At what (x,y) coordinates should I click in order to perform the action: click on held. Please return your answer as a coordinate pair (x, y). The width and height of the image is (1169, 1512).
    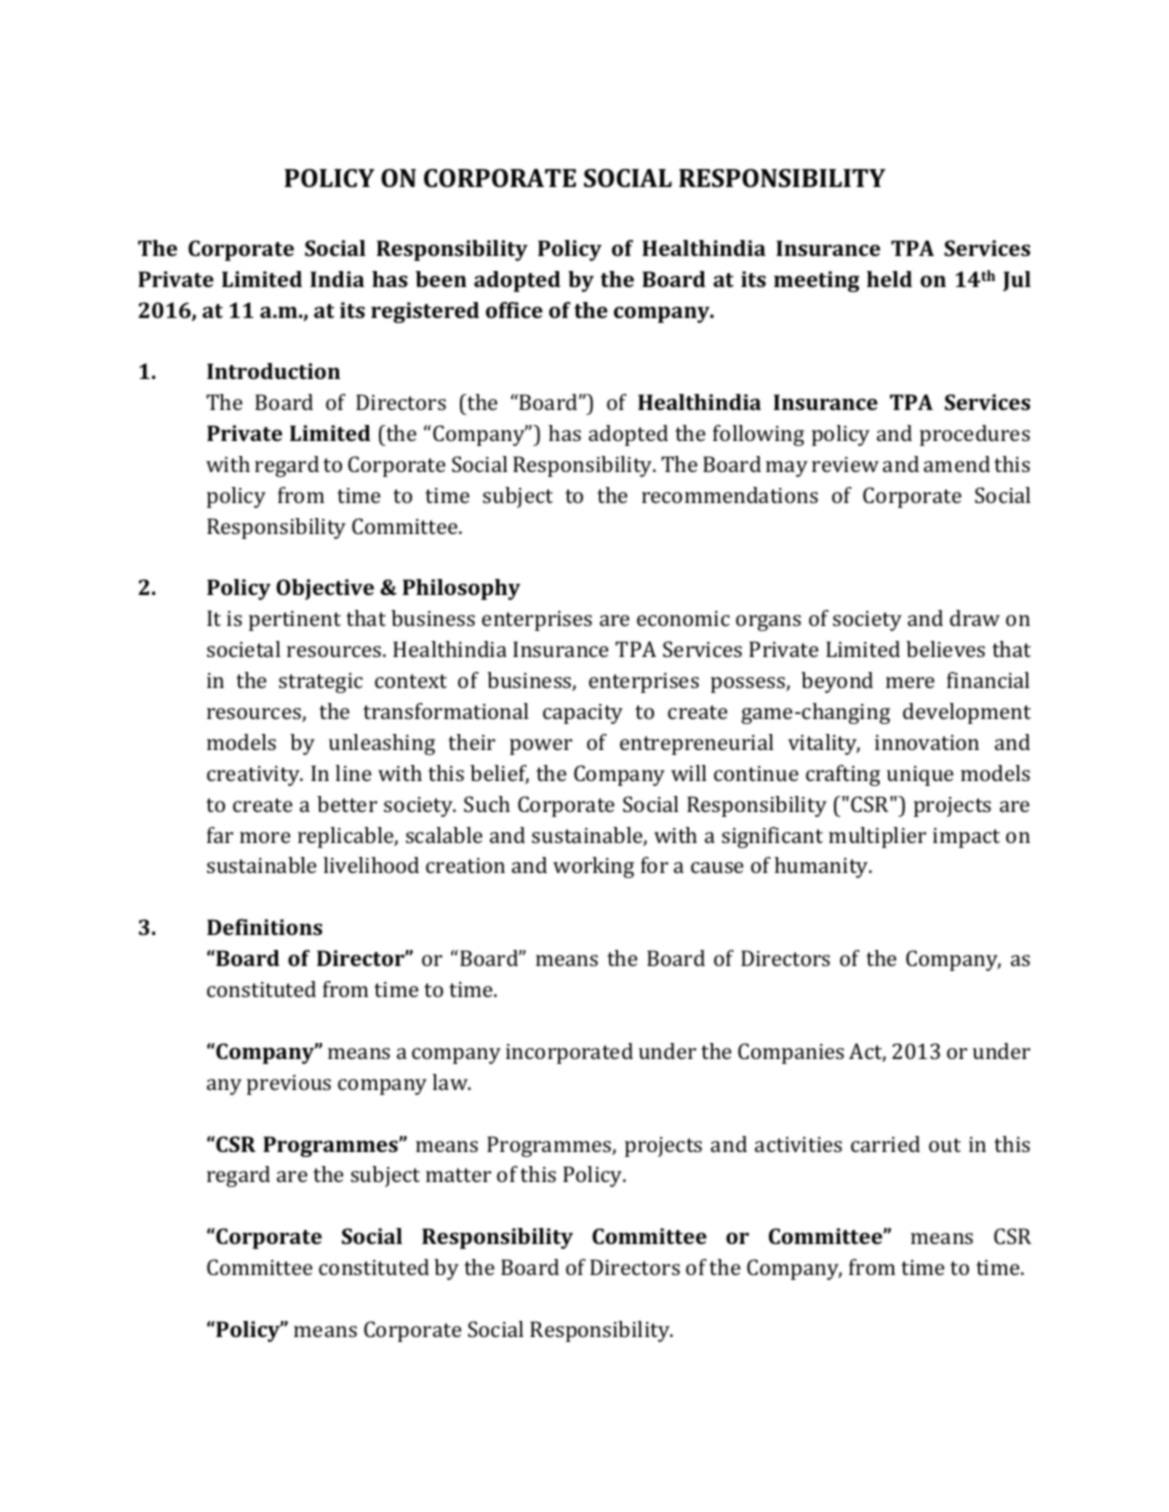
    Looking at the image, I should click on (889, 279).
